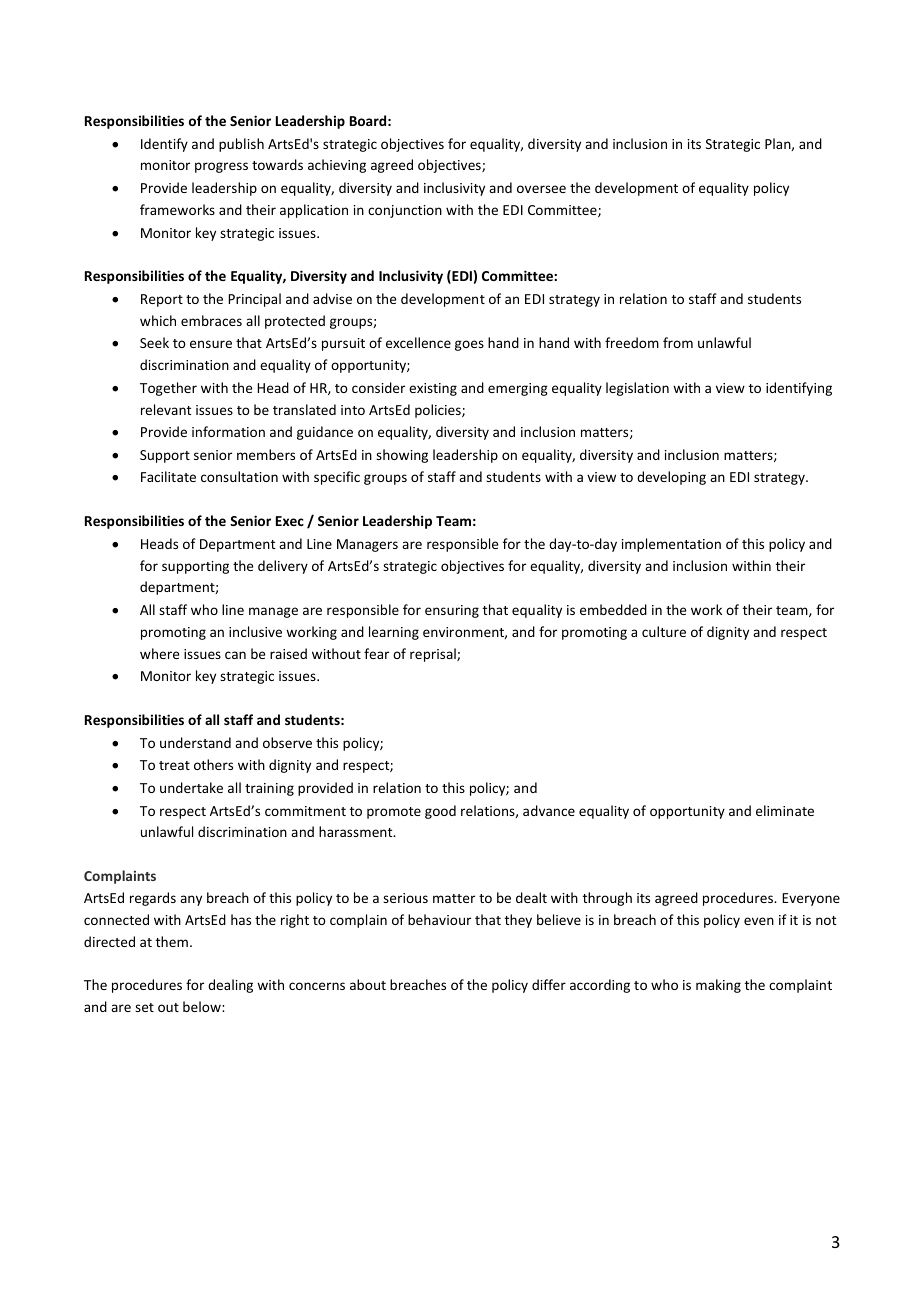 Image resolution: width=924 pixels, height=1308 pixels. Describe the element at coordinates (434, 655) in the screenshot. I see `reprisal` at that location.
